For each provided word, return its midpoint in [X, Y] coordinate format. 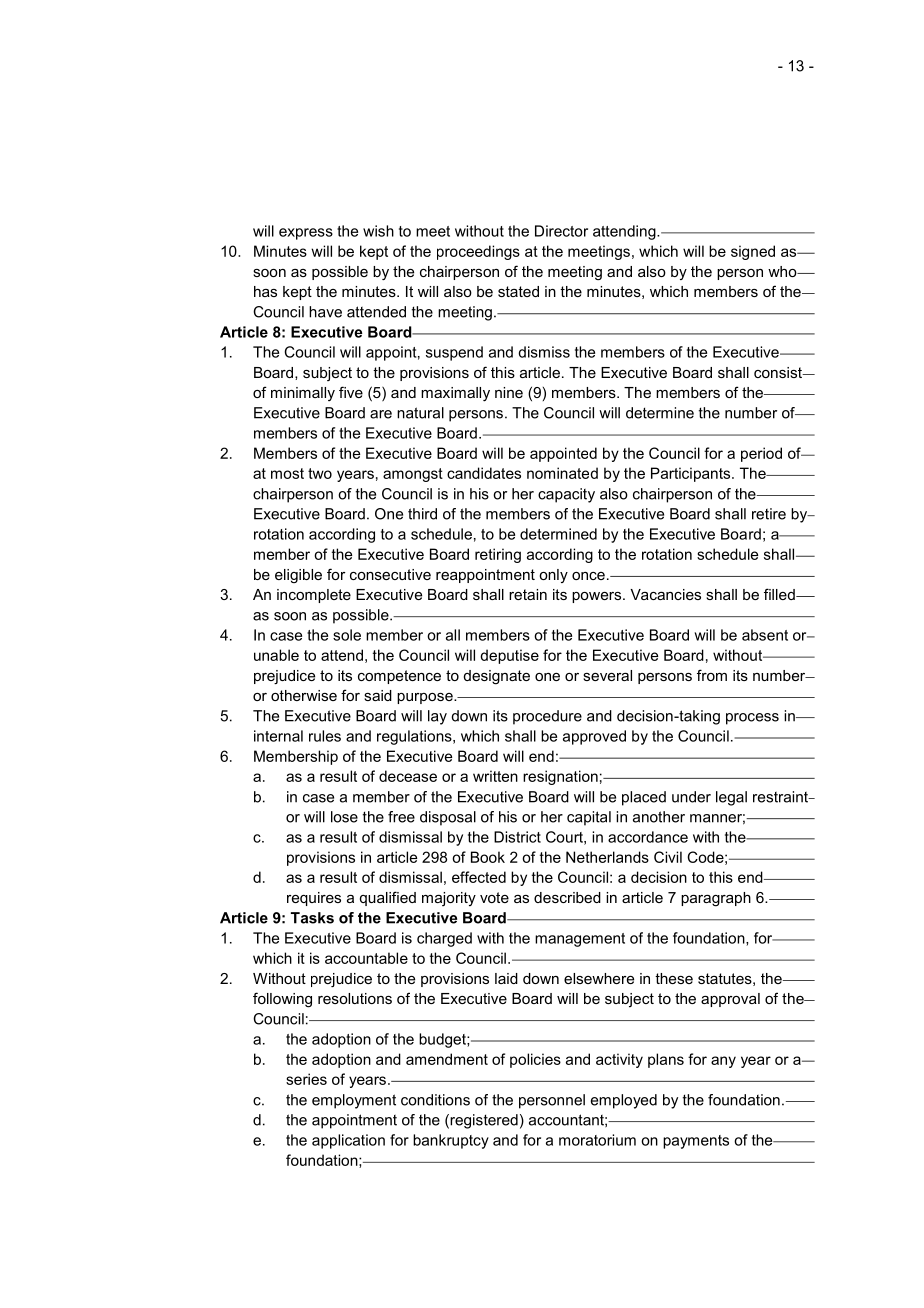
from [712, 675]
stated [518, 291]
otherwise [304, 695]
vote [494, 897]
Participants [692, 474]
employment [354, 1101]
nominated [562, 473]
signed [753, 252]
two [320, 473]
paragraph [716, 899]
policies [535, 1060]
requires [314, 899]
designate [497, 677]
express [306, 234]
